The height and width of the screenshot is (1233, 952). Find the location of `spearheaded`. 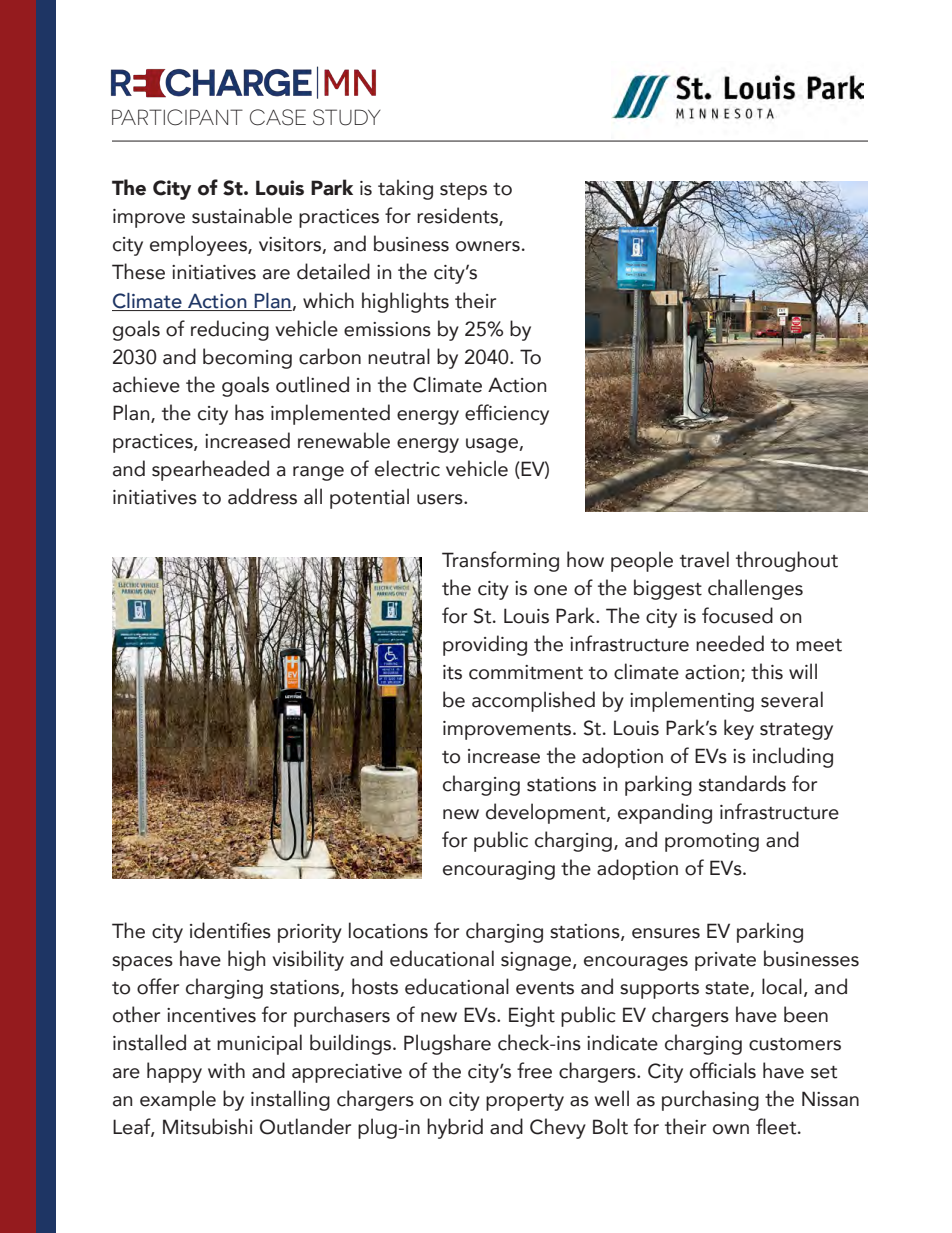

spearheaded is located at coordinates (210, 470).
